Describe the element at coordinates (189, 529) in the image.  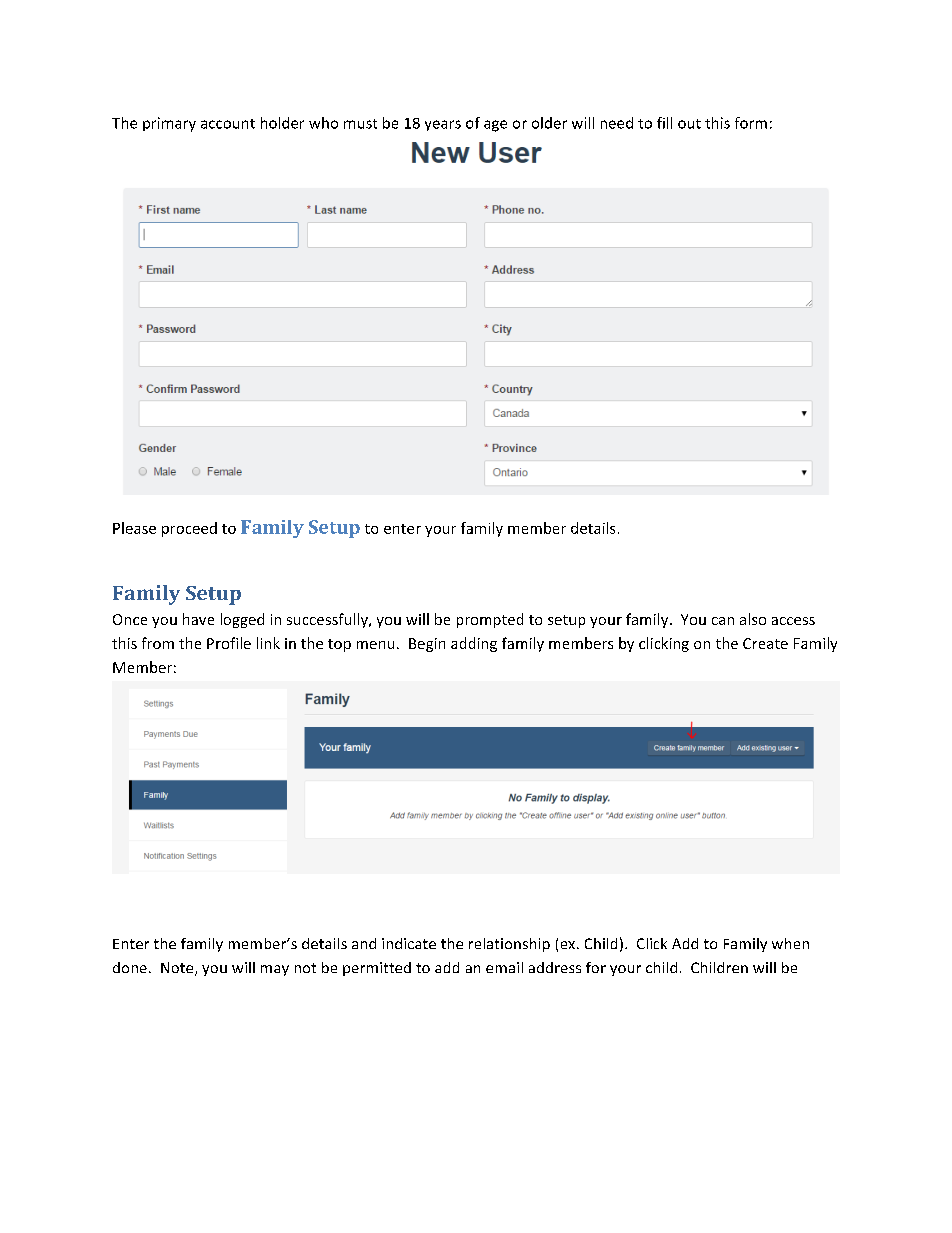
I see `proceed` at that location.
